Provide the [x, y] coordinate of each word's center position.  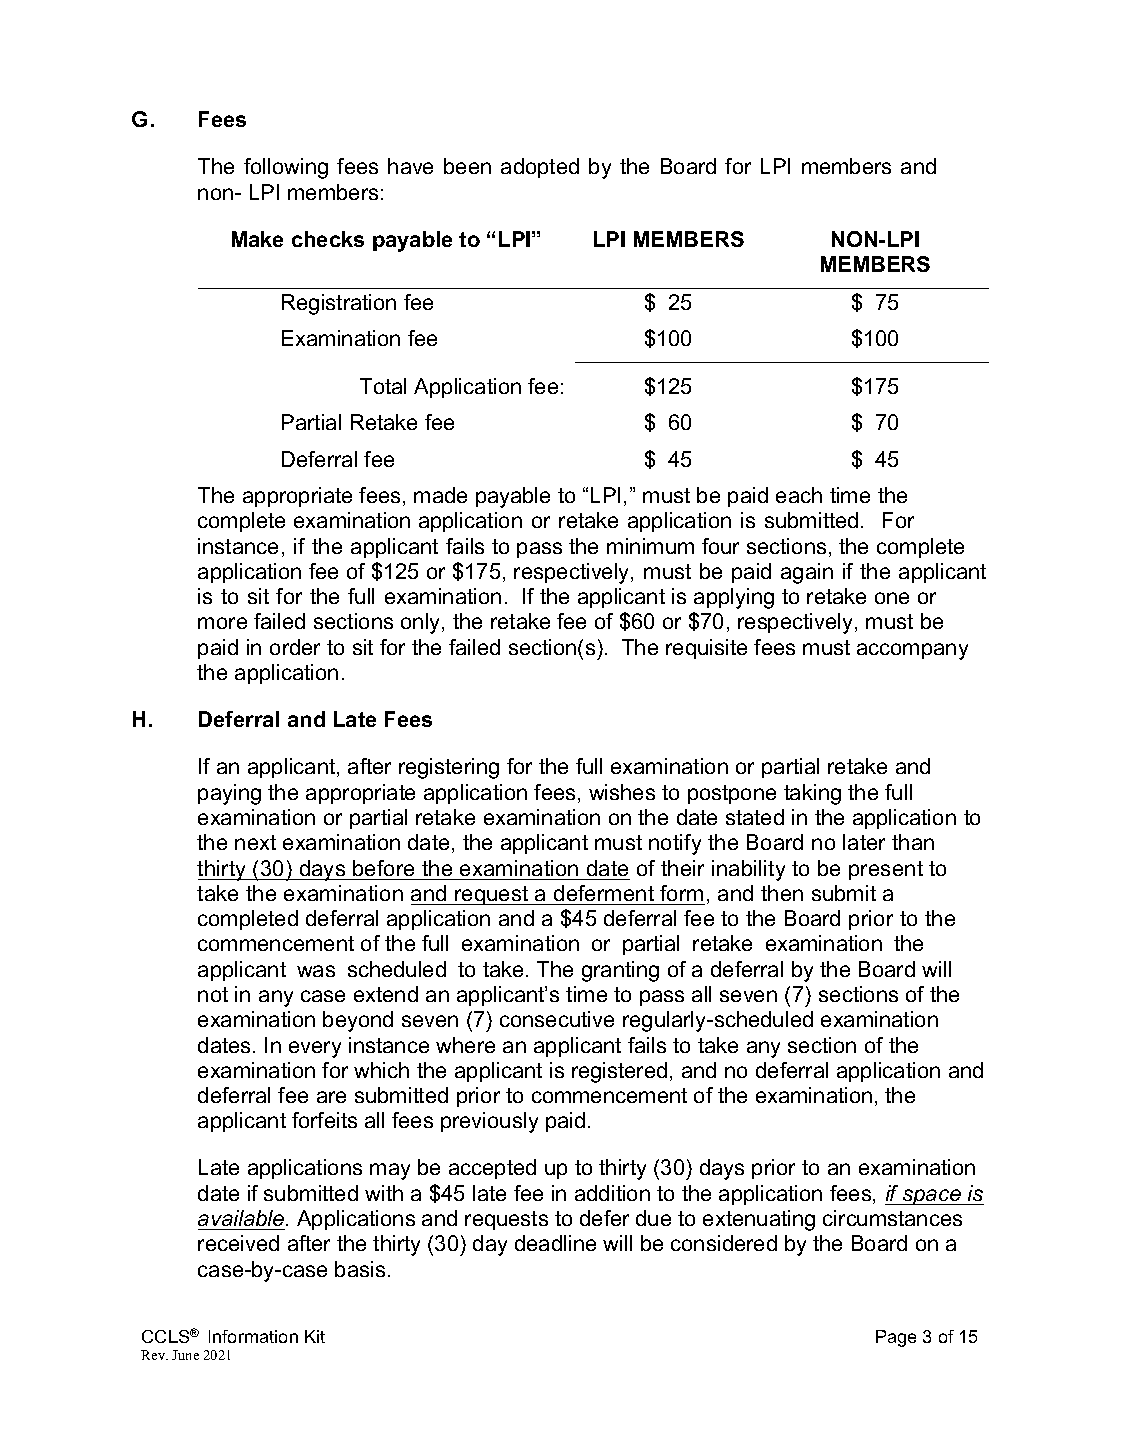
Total [383, 386]
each [799, 495]
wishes [622, 792]
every [315, 1049]
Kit [315, 1336]
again [807, 573]
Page [896, 1338]
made [440, 495]
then [782, 893]
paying [229, 794]
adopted [540, 168]
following [286, 168]
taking [812, 794]
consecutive [557, 1019]
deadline [555, 1243]
